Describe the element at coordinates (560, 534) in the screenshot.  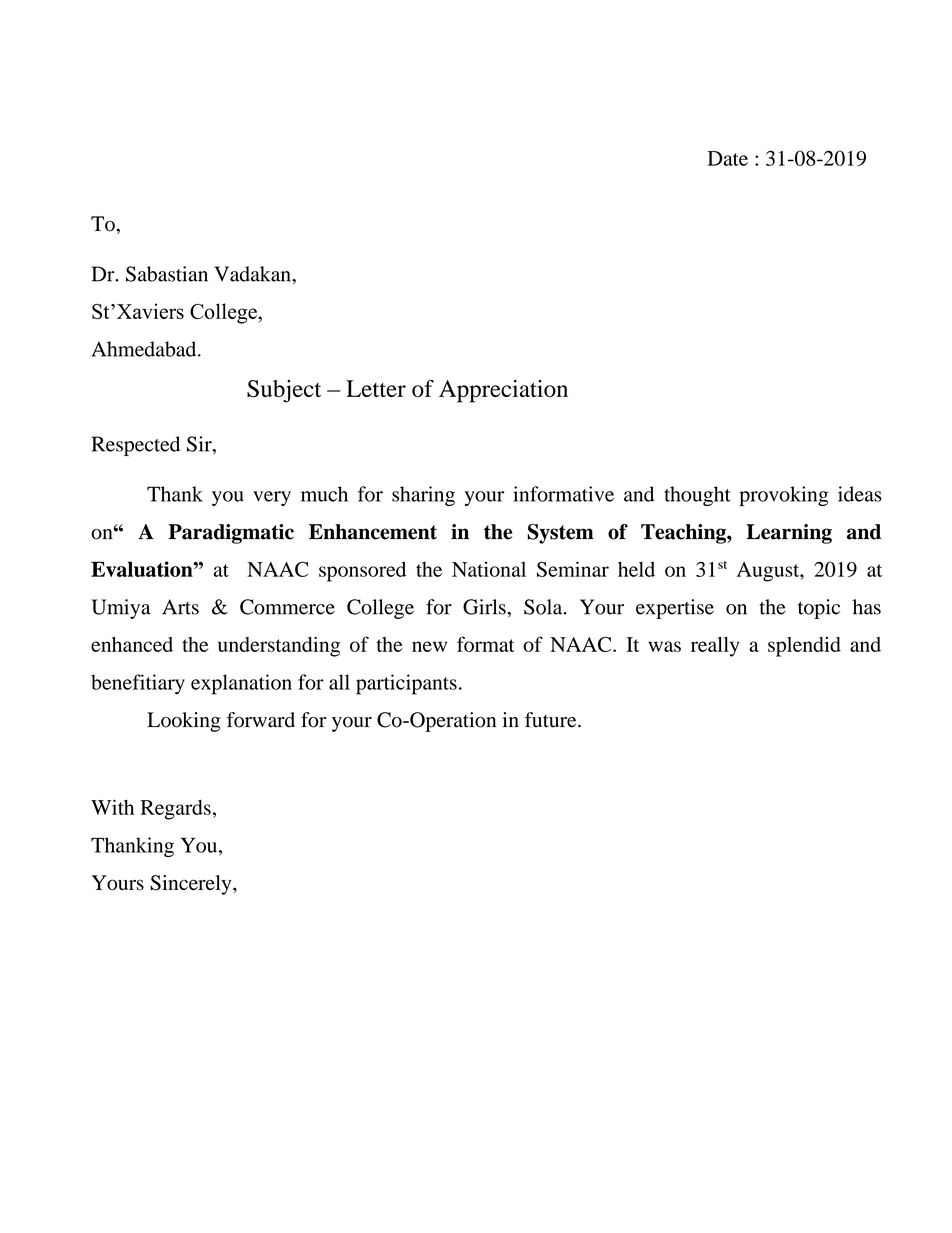
I see `System` at that location.
